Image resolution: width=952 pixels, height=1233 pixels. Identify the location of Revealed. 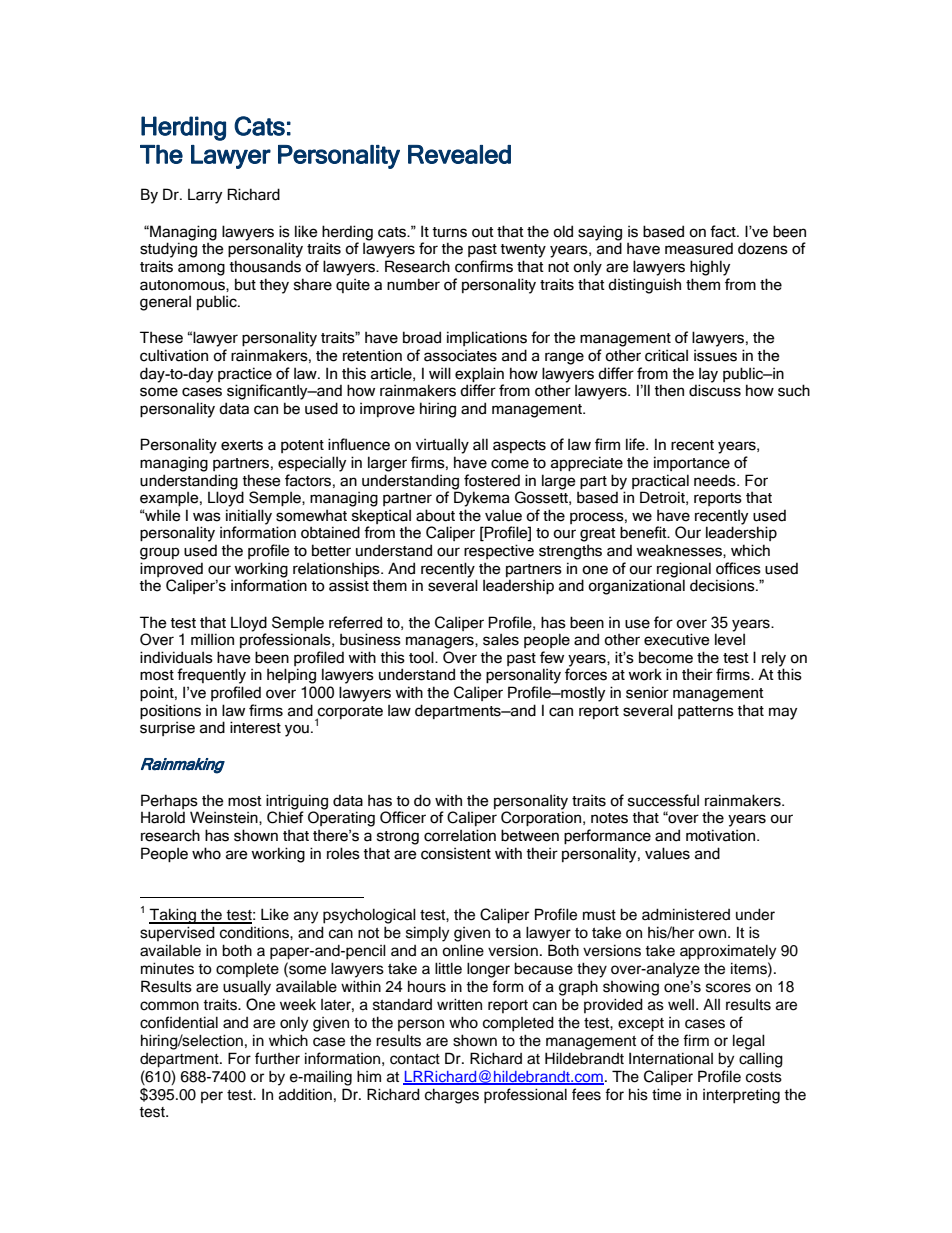
(459, 154).
